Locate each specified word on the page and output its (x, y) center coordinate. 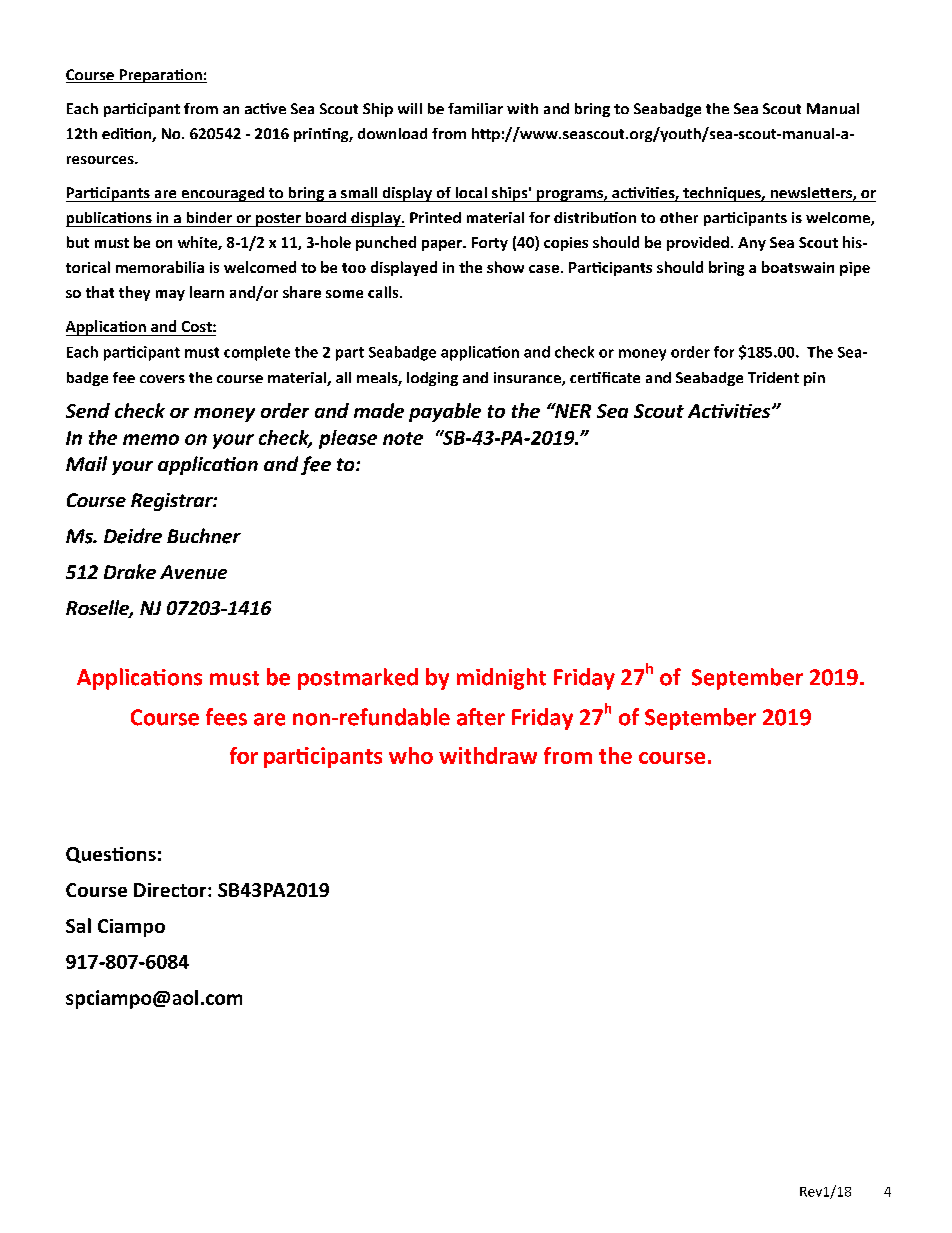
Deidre (133, 536)
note (403, 438)
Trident (773, 377)
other (679, 217)
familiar (475, 108)
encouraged (222, 194)
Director (171, 890)
